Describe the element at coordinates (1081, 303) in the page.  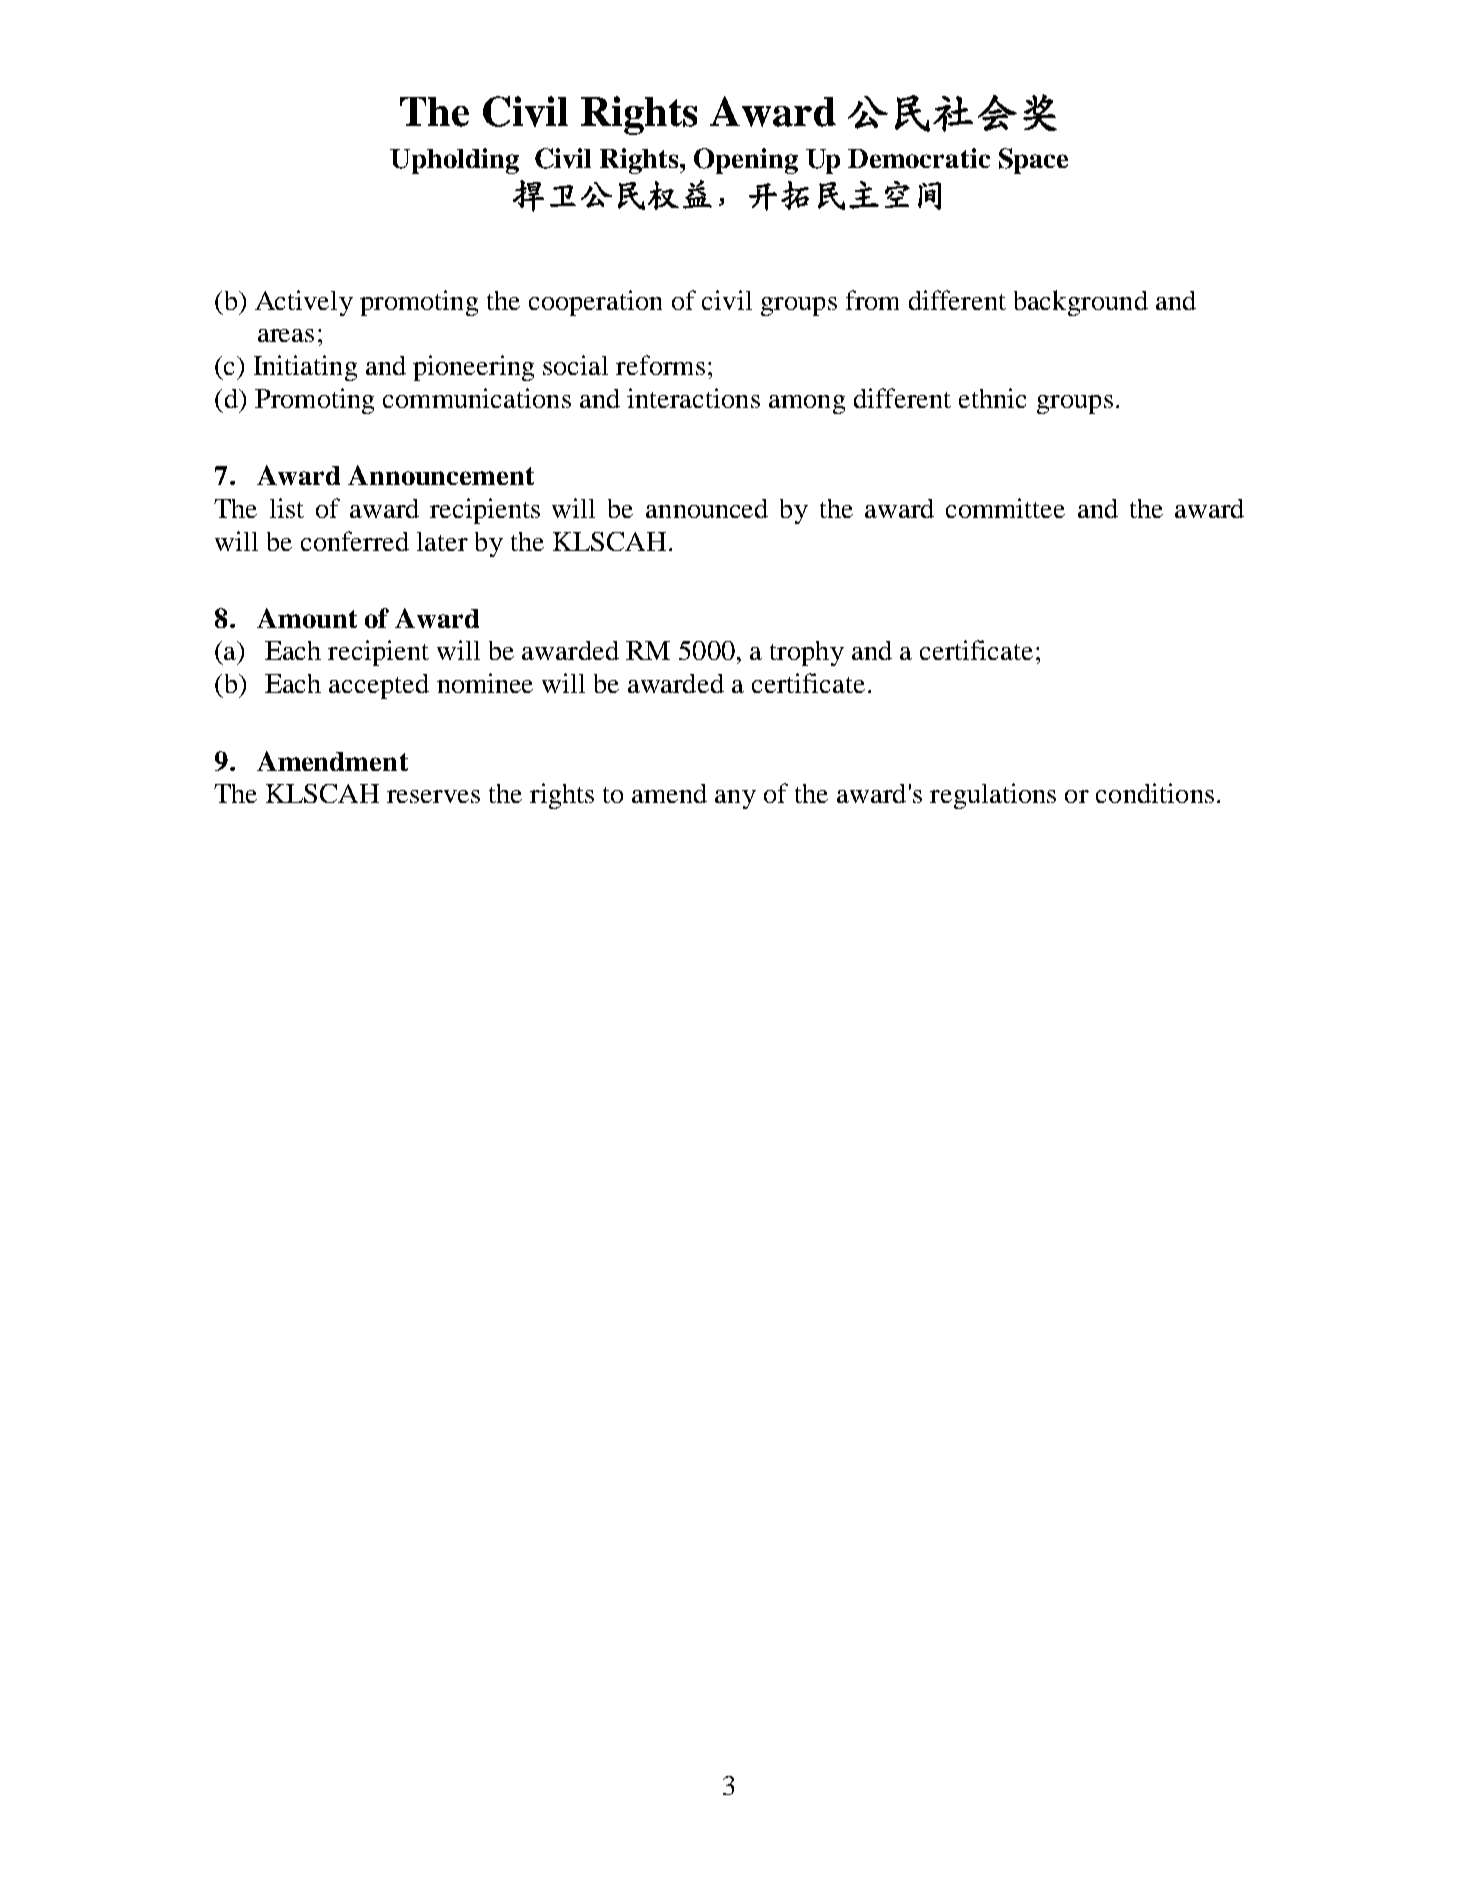
I see `background` at that location.
